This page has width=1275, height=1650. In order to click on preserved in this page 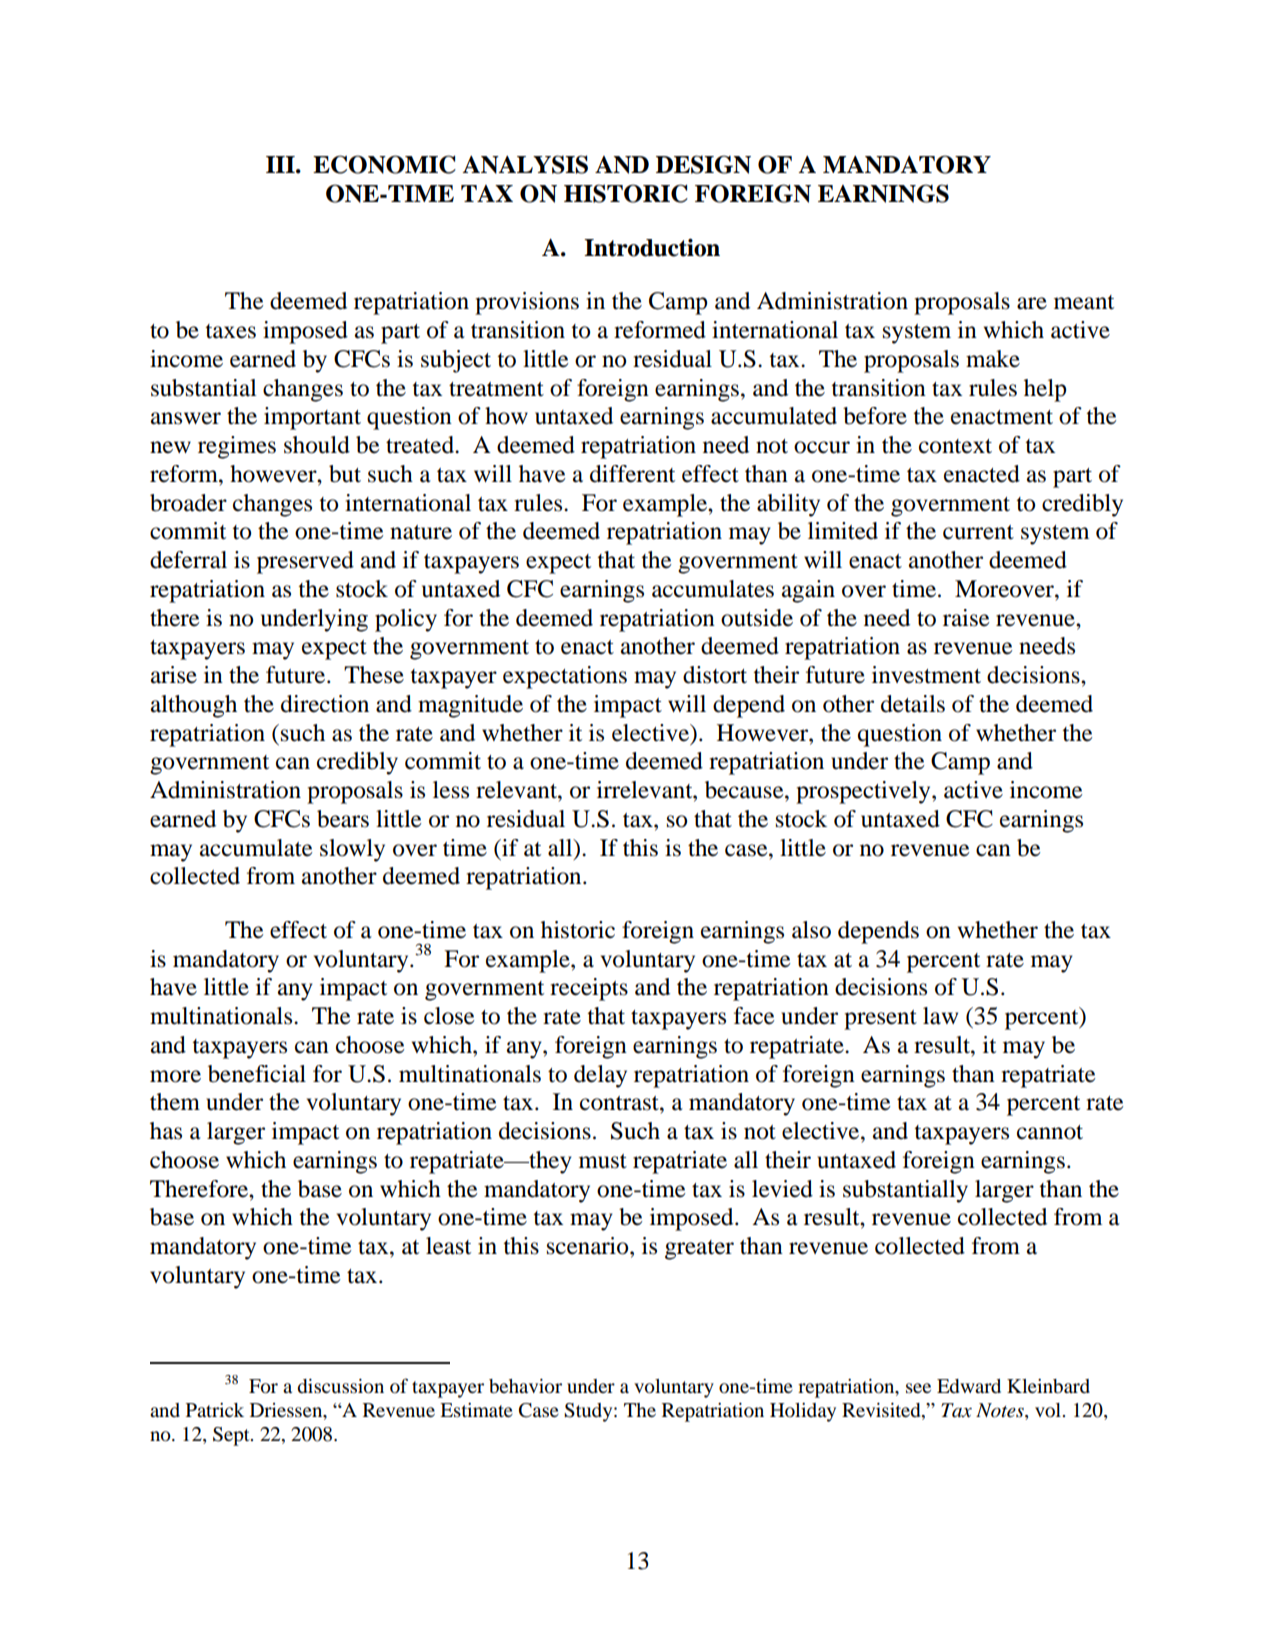, I will do `click(305, 562)`.
